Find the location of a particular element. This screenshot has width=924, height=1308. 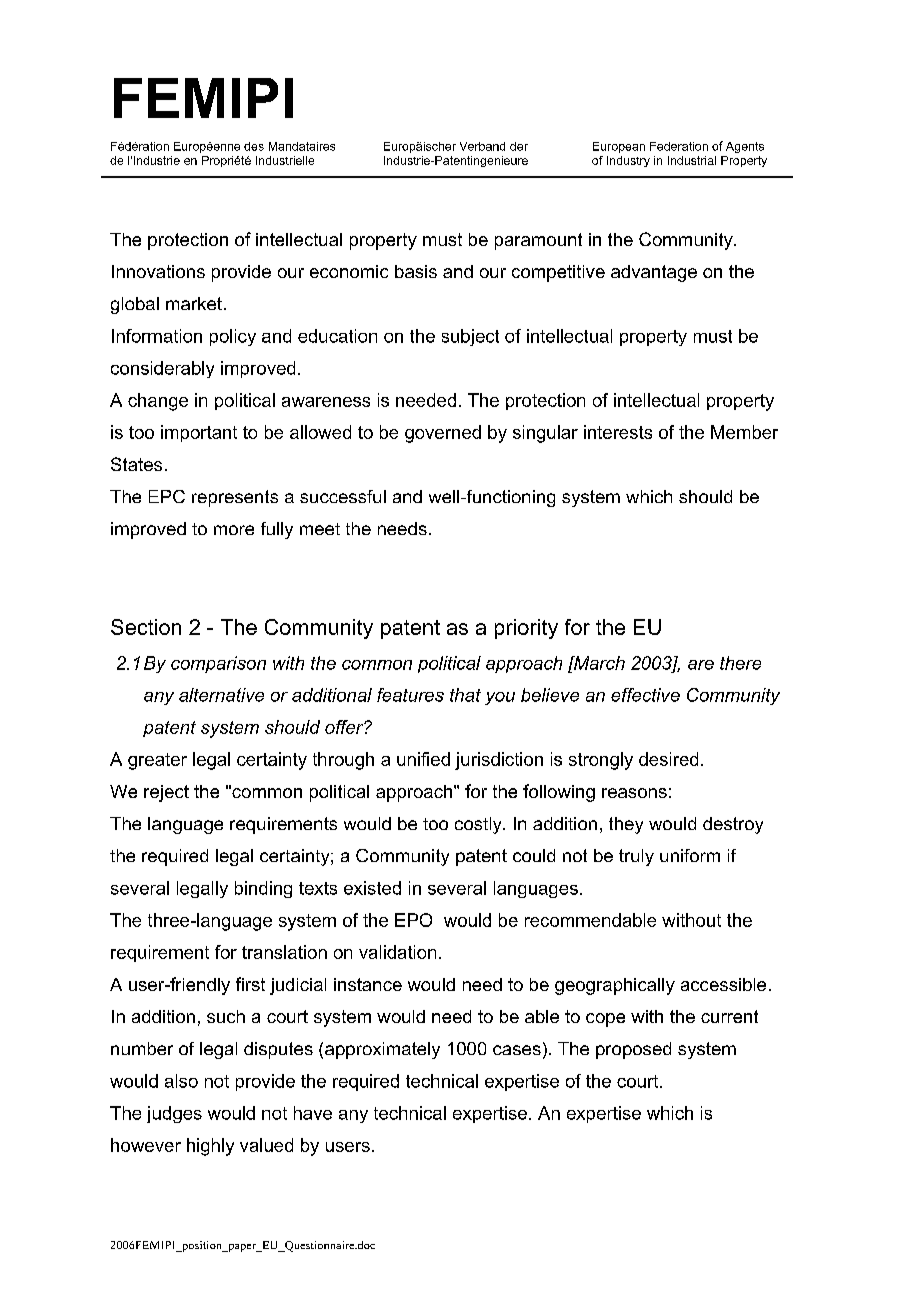

basis is located at coordinates (416, 271).
